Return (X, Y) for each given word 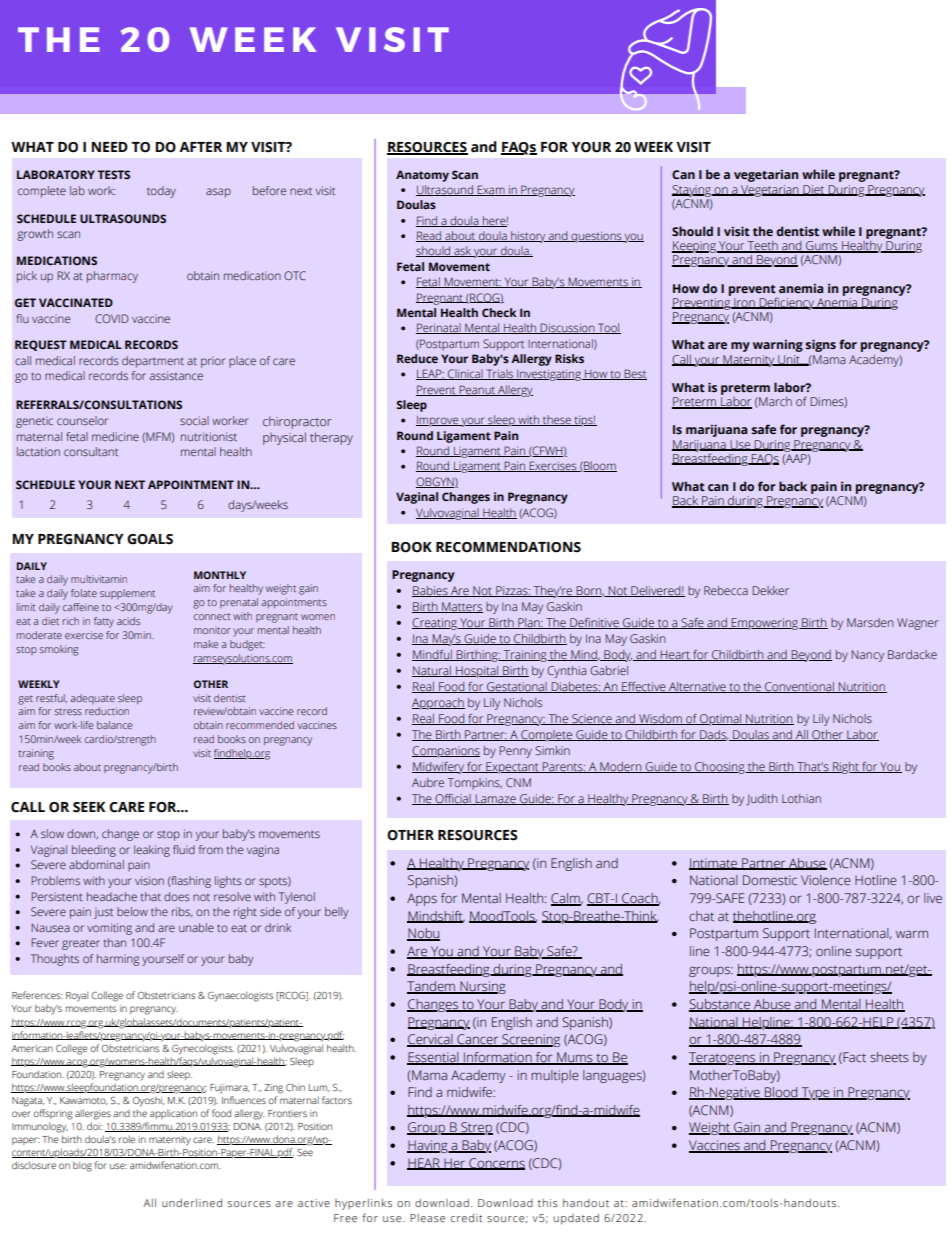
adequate (92, 699)
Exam (491, 190)
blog (82, 1166)
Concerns (496, 1164)
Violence (826, 880)
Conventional (799, 687)
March (774, 402)
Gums (822, 247)
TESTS (113, 174)
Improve (438, 421)
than (115, 942)
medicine (115, 436)
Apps (422, 899)
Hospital (477, 672)
